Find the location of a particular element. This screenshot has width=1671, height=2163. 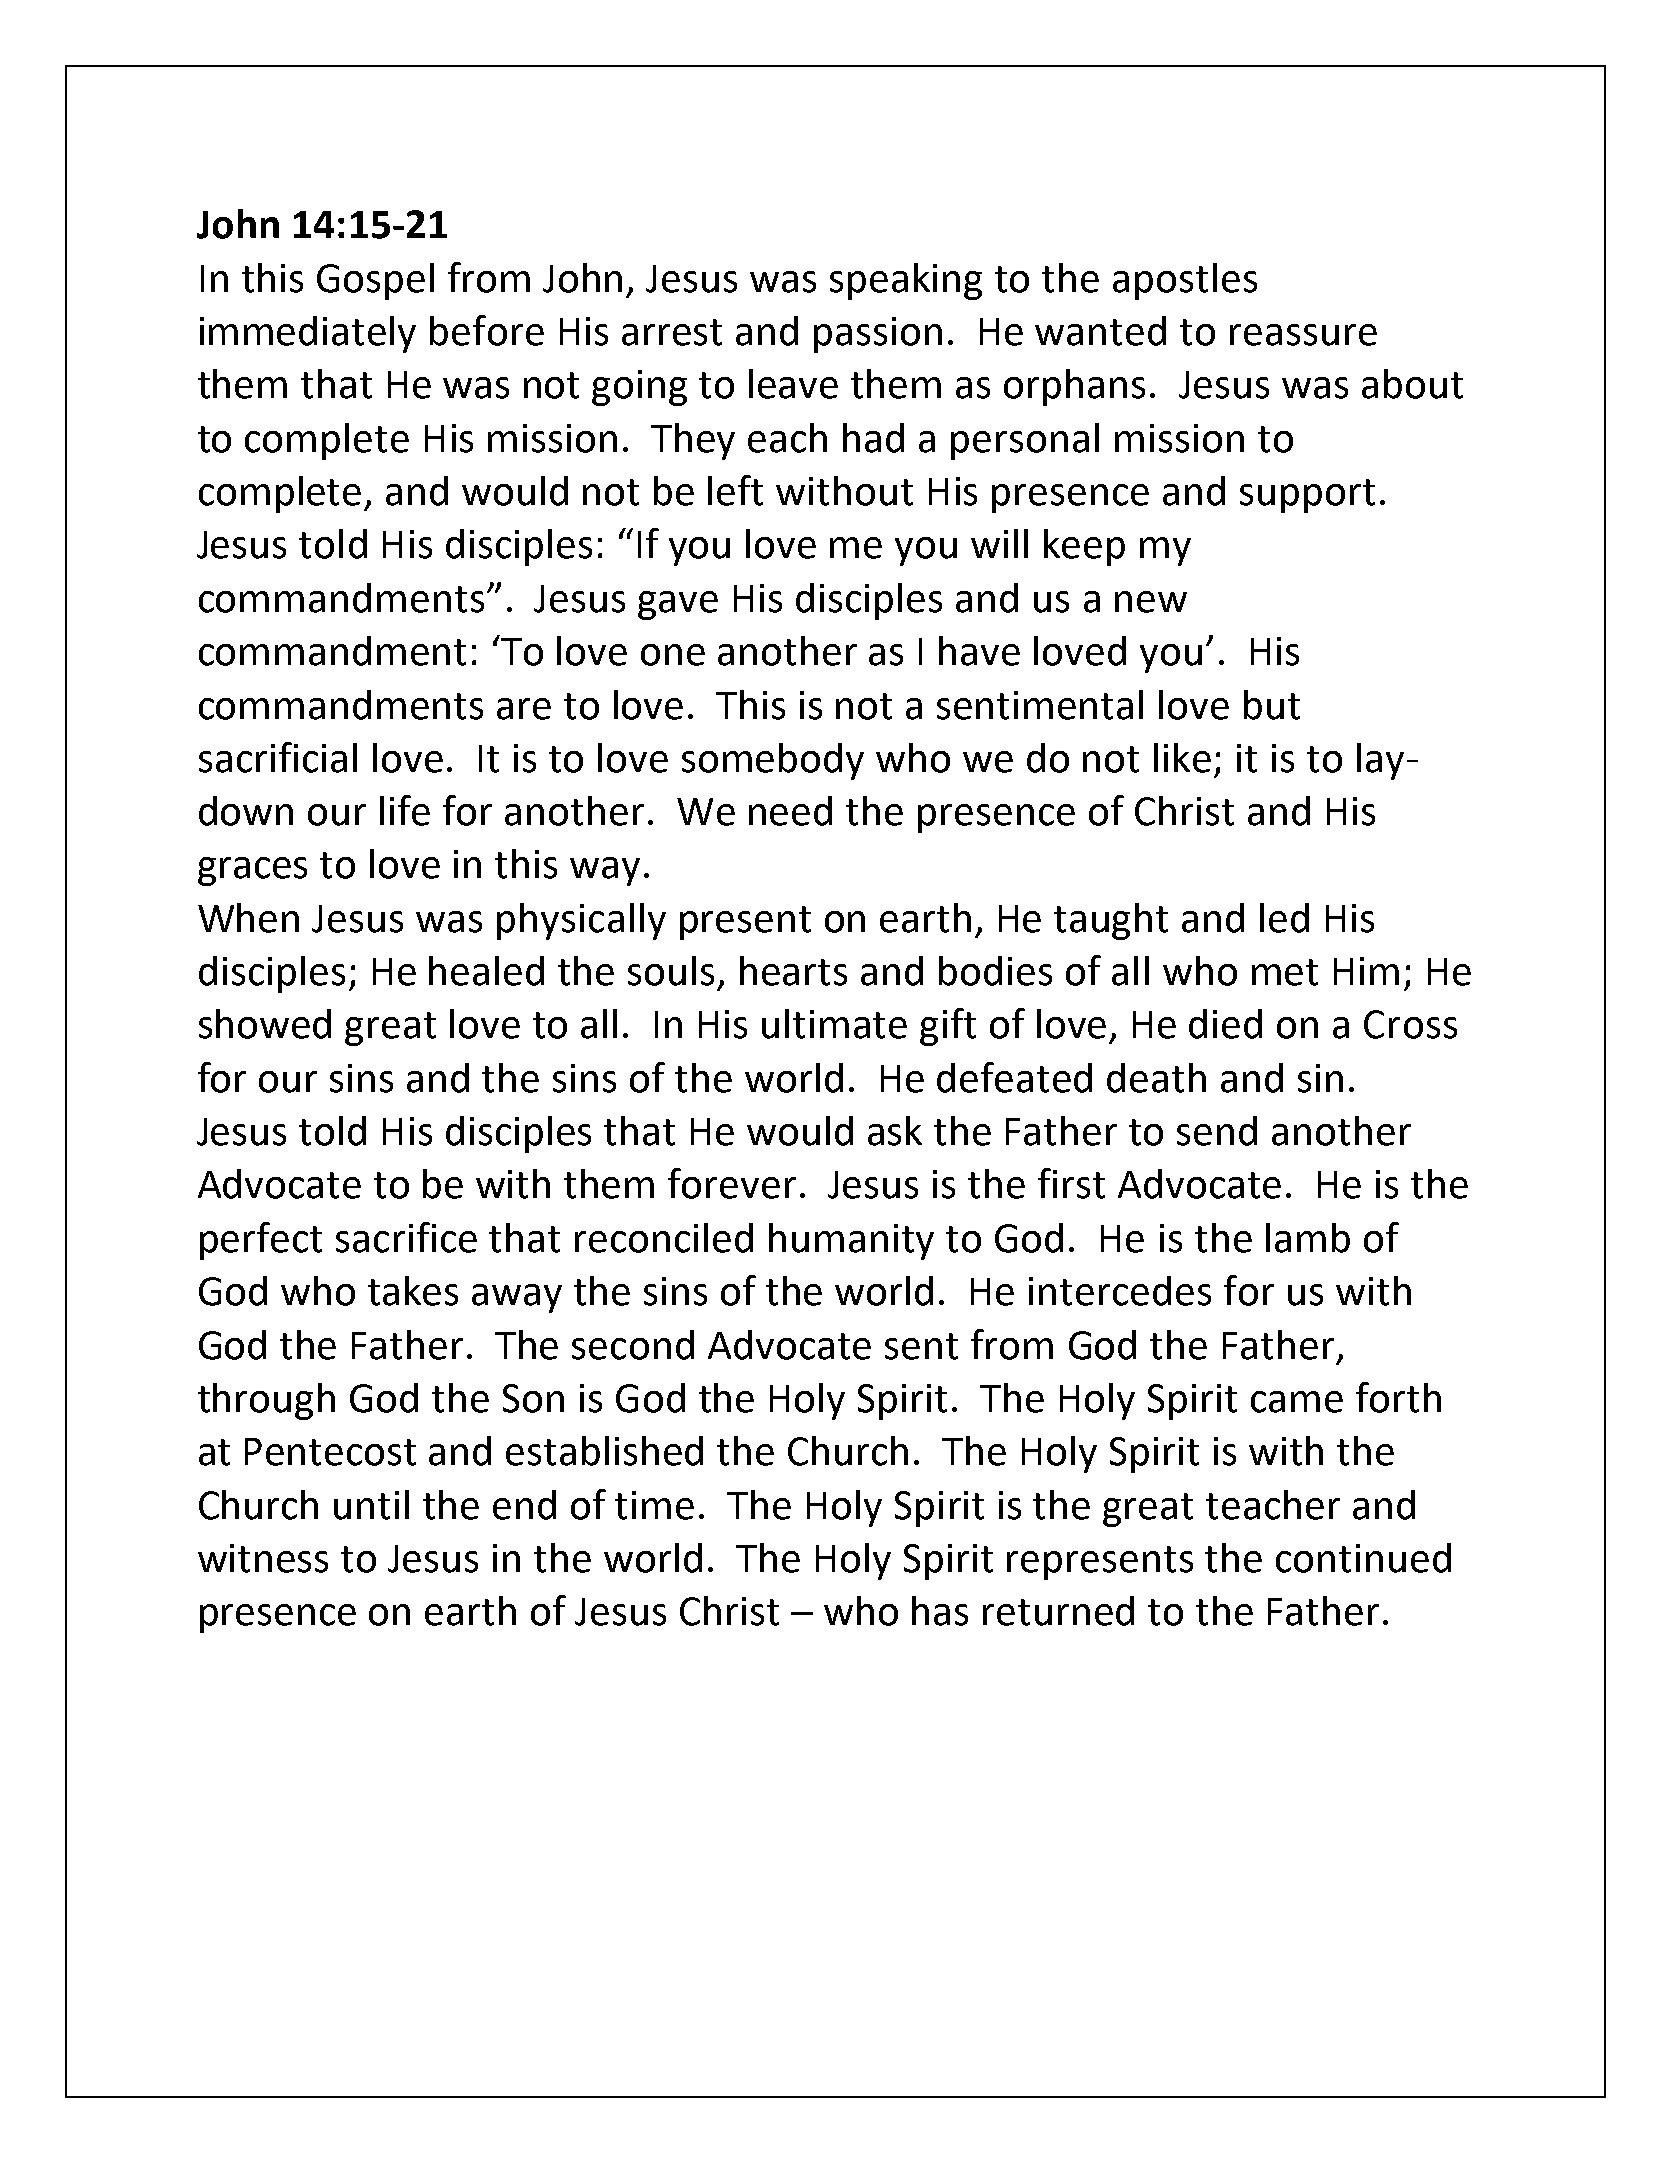

hearts is located at coordinates (793, 971).
